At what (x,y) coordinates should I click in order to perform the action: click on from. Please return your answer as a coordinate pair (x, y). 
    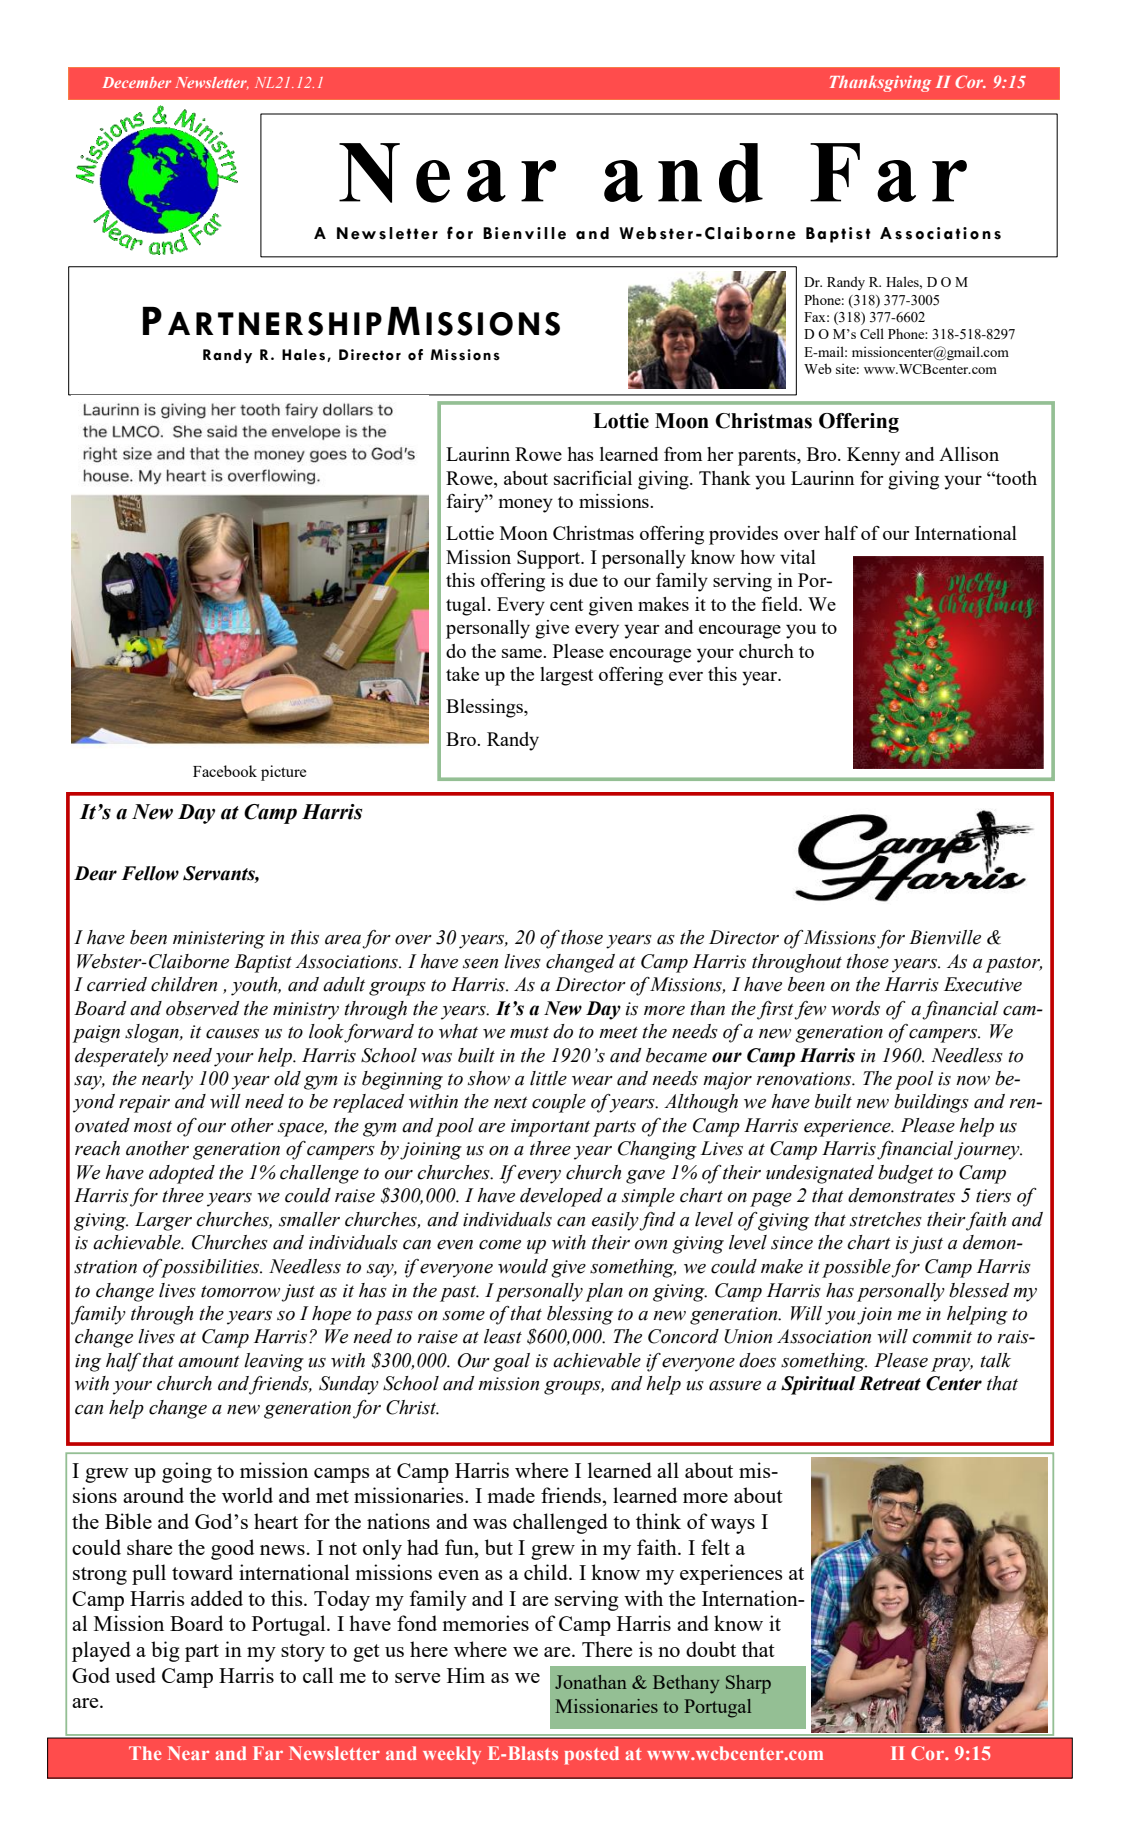
    Looking at the image, I should click on (683, 454).
